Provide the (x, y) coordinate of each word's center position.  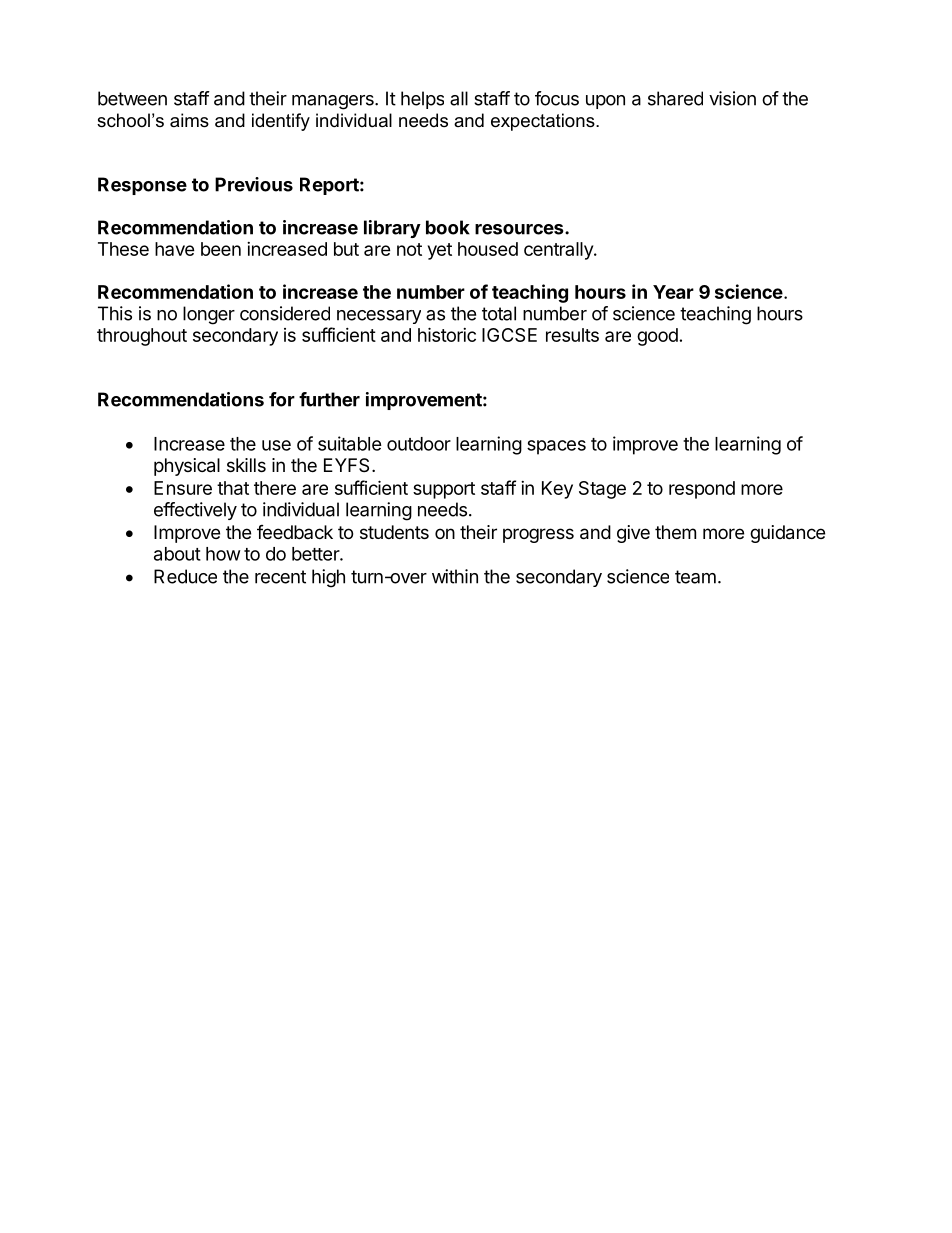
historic (447, 334)
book (448, 227)
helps (422, 100)
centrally (559, 251)
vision (732, 98)
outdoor (419, 444)
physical (187, 467)
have (175, 249)
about (177, 554)
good (657, 337)
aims (189, 120)
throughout (142, 337)
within (455, 576)
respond (702, 490)
